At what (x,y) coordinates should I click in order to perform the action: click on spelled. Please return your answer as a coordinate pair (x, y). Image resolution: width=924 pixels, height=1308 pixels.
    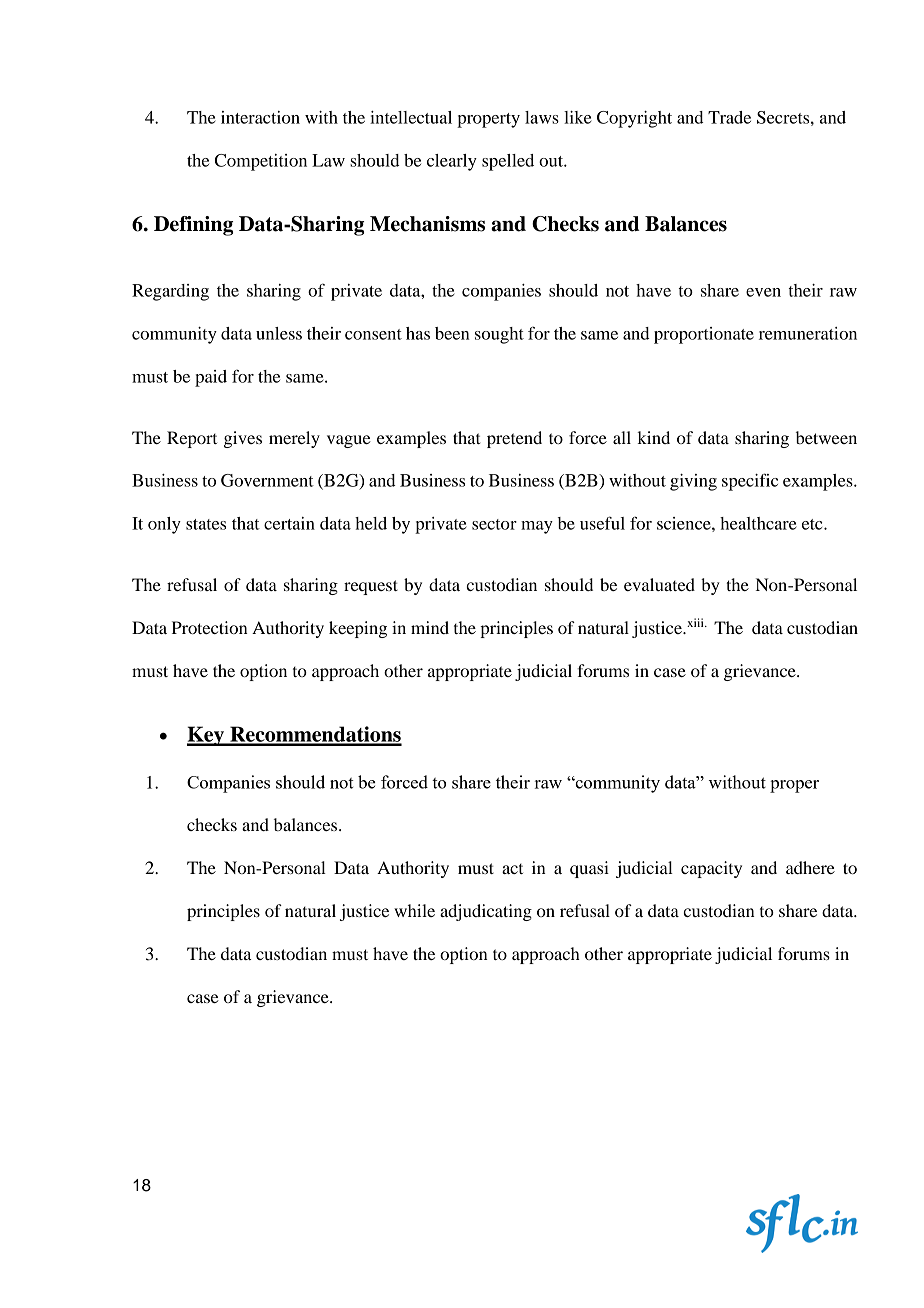
    Looking at the image, I should click on (508, 162).
